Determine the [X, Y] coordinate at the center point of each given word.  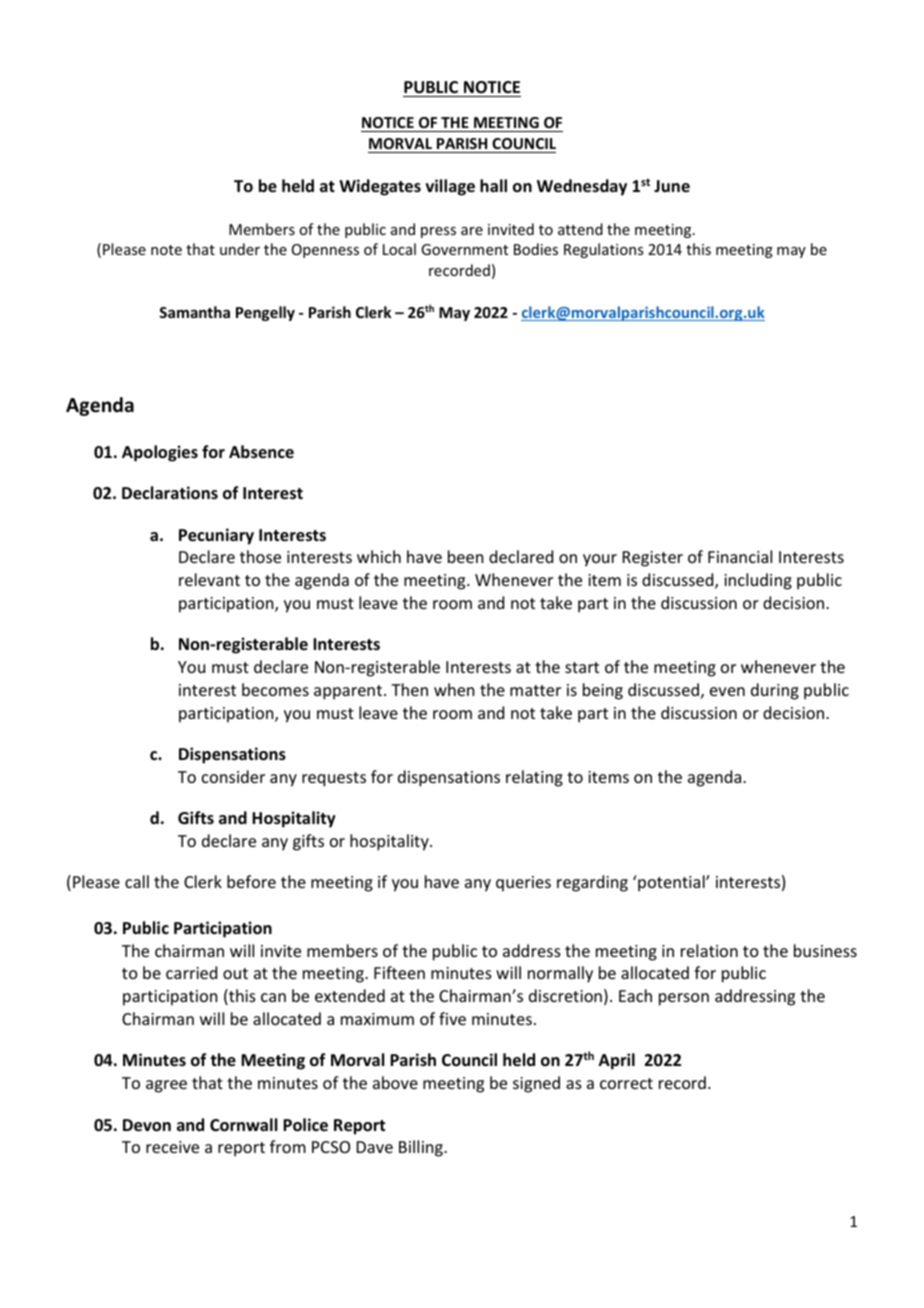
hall [493, 185]
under [240, 249]
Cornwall [243, 1125]
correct [626, 1083]
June [672, 186]
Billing [422, 1148]
